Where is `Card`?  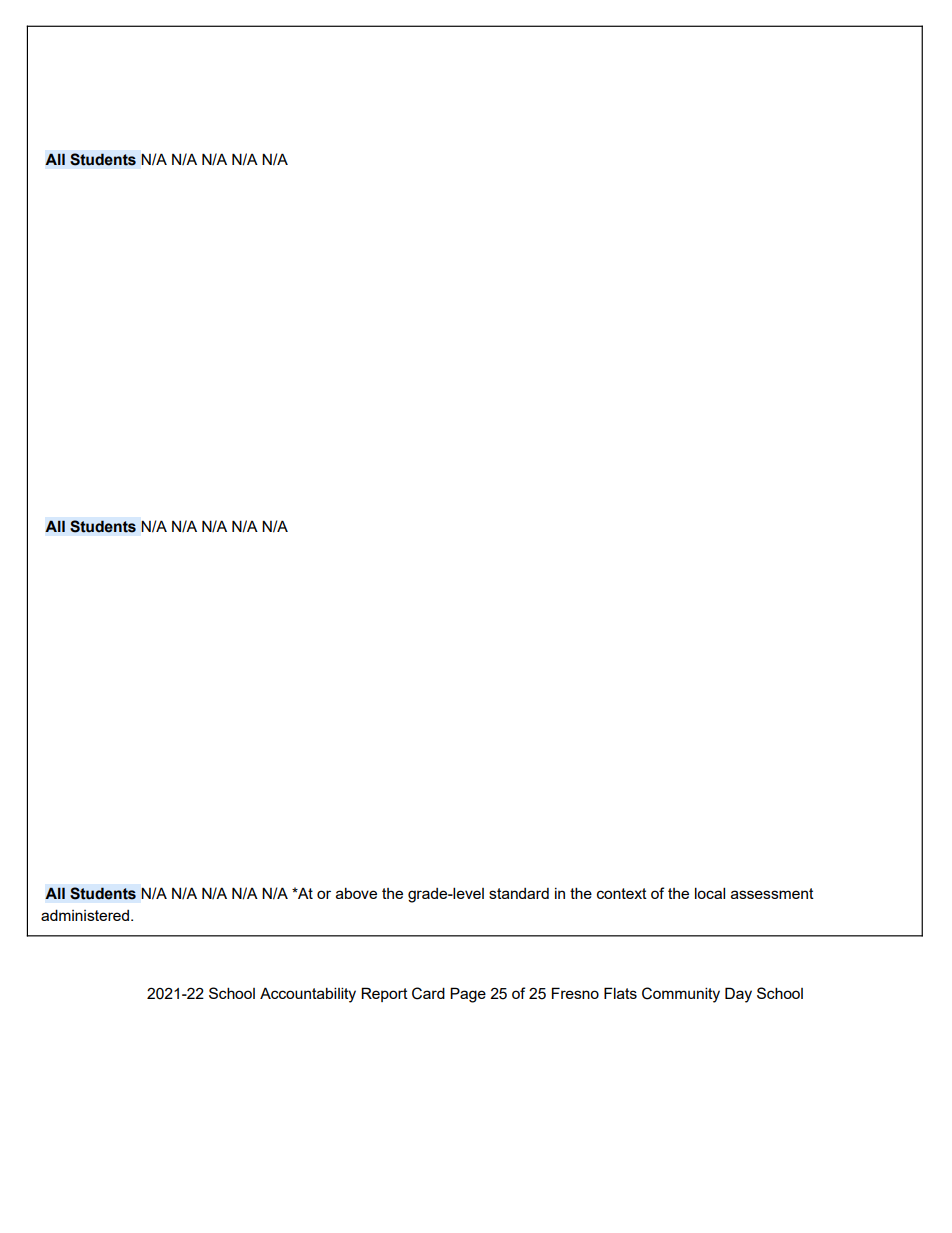
Card is located at coordinates (428, 993).
